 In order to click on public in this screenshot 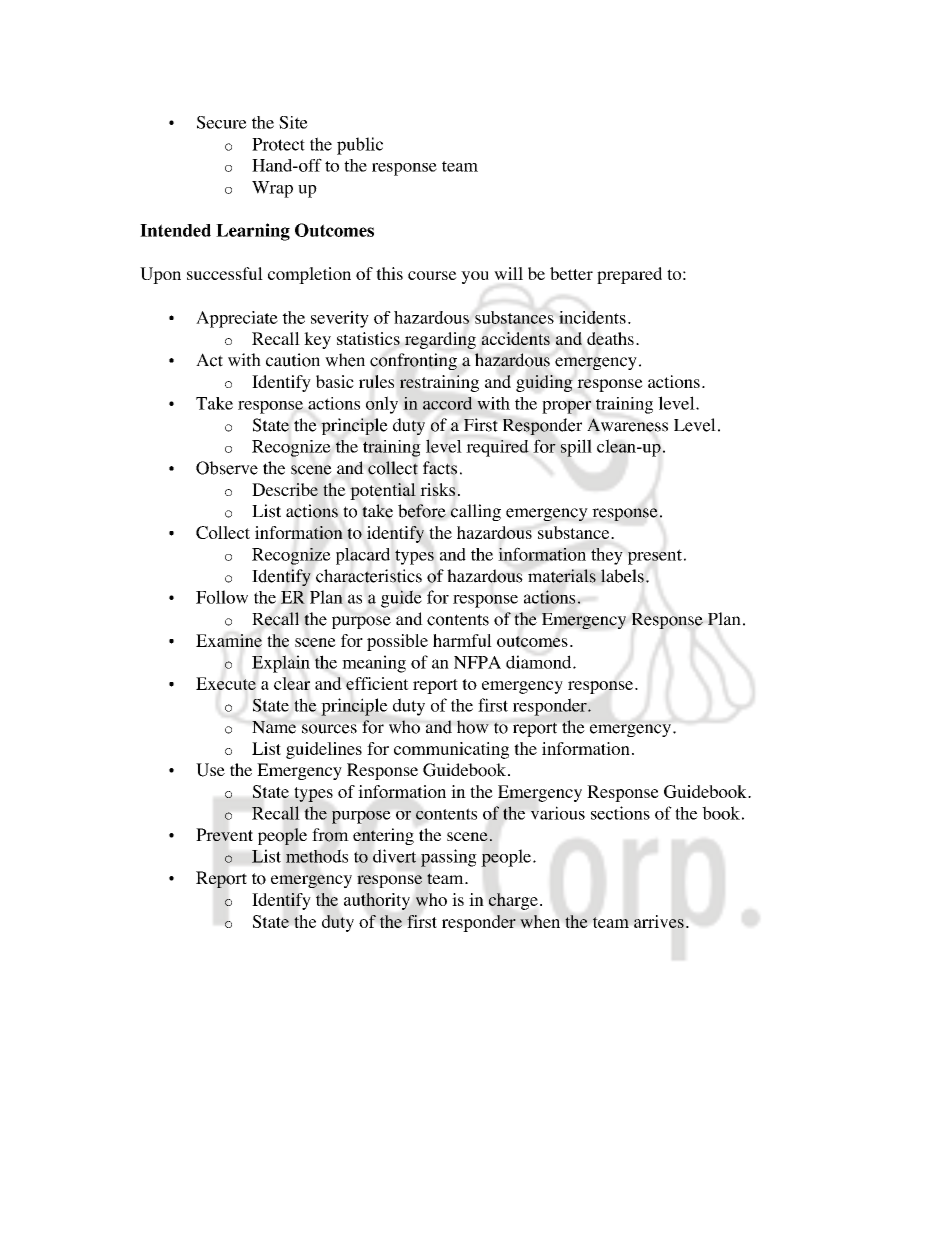, I will do `click(360, 146)`.
